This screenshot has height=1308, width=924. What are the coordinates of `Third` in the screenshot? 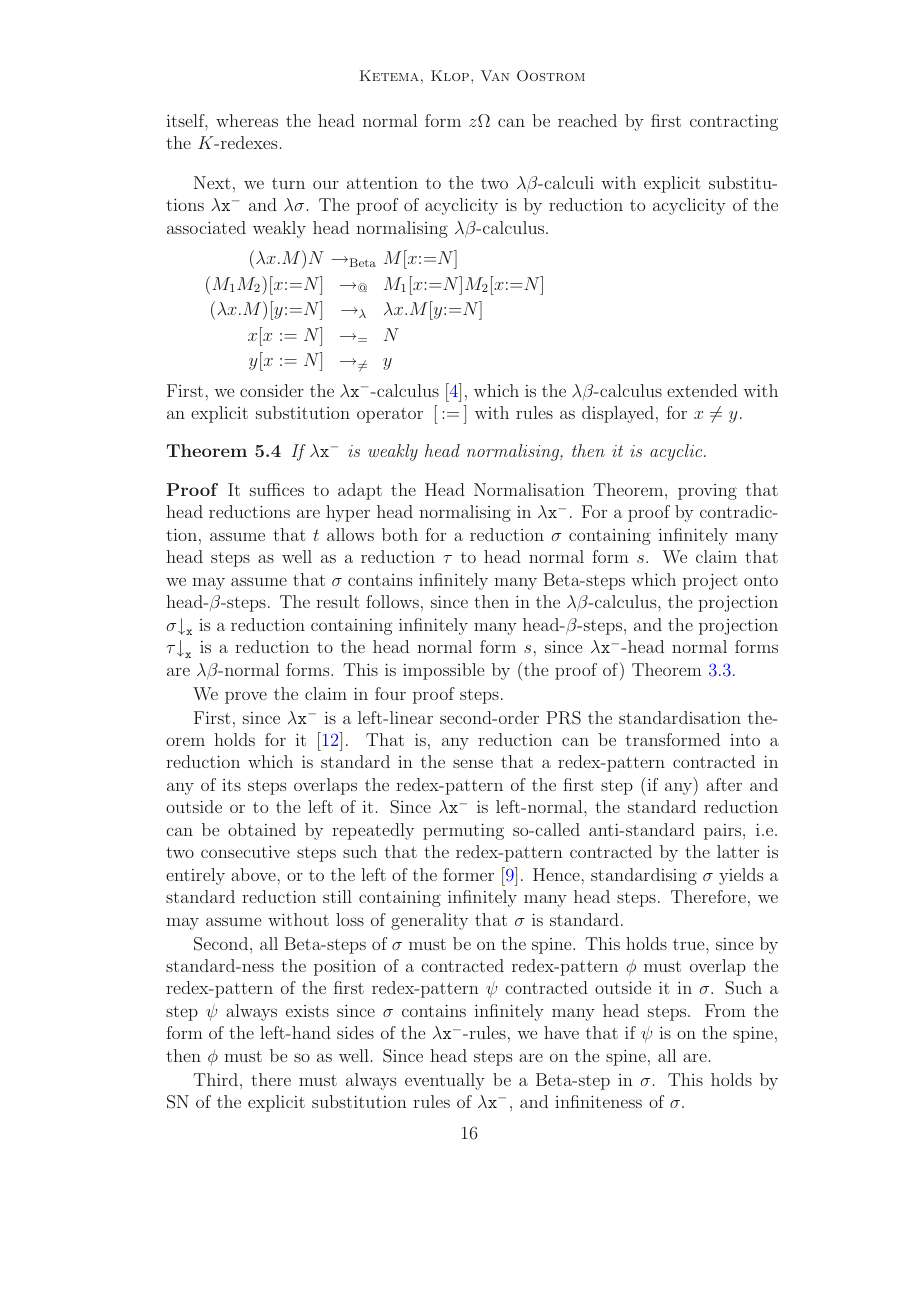 It's located at (217, 1079).
